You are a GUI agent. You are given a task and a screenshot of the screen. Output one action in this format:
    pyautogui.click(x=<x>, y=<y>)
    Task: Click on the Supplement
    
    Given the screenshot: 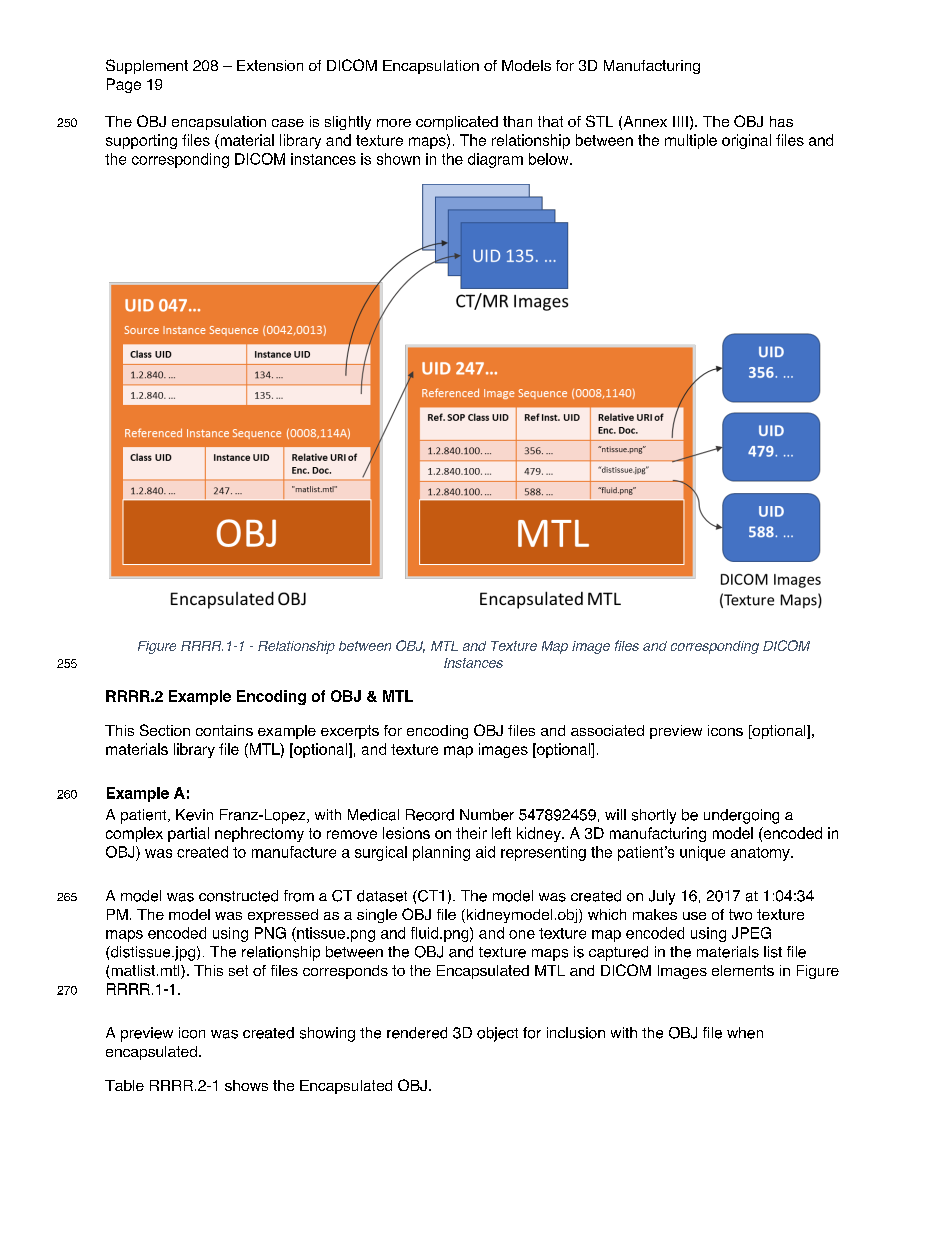 What is the action you would take?
    pyautogui.click(x=147, y=66)
